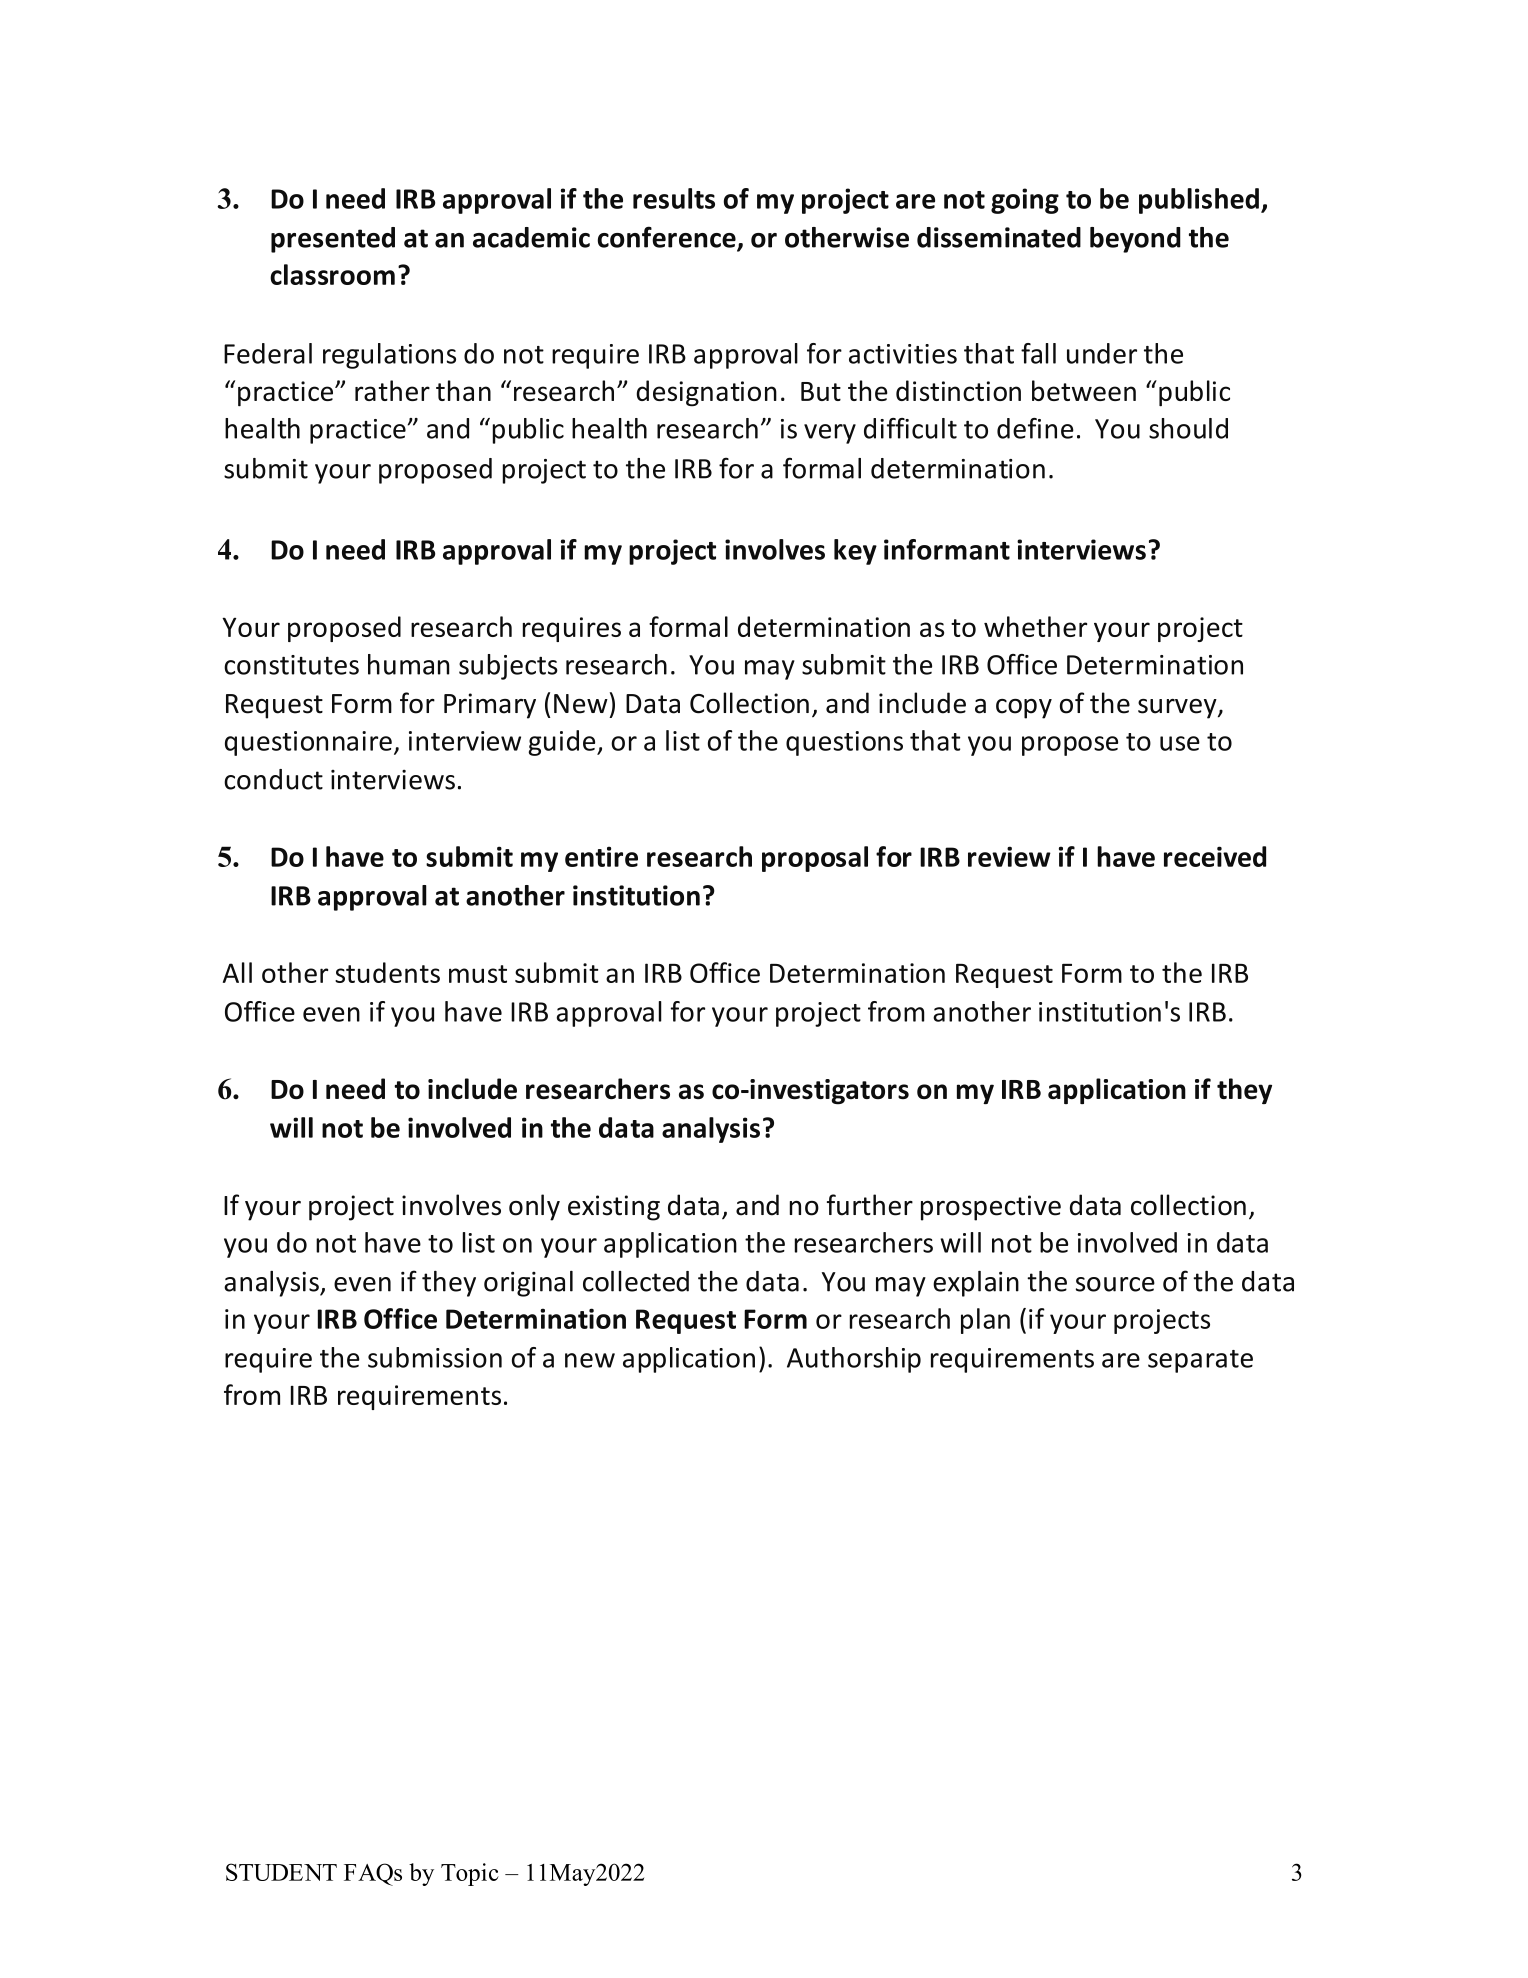  What do you see at coordinates (470, 1874) in the image?
I see `Topic` at bounding box center [470, 1874].
